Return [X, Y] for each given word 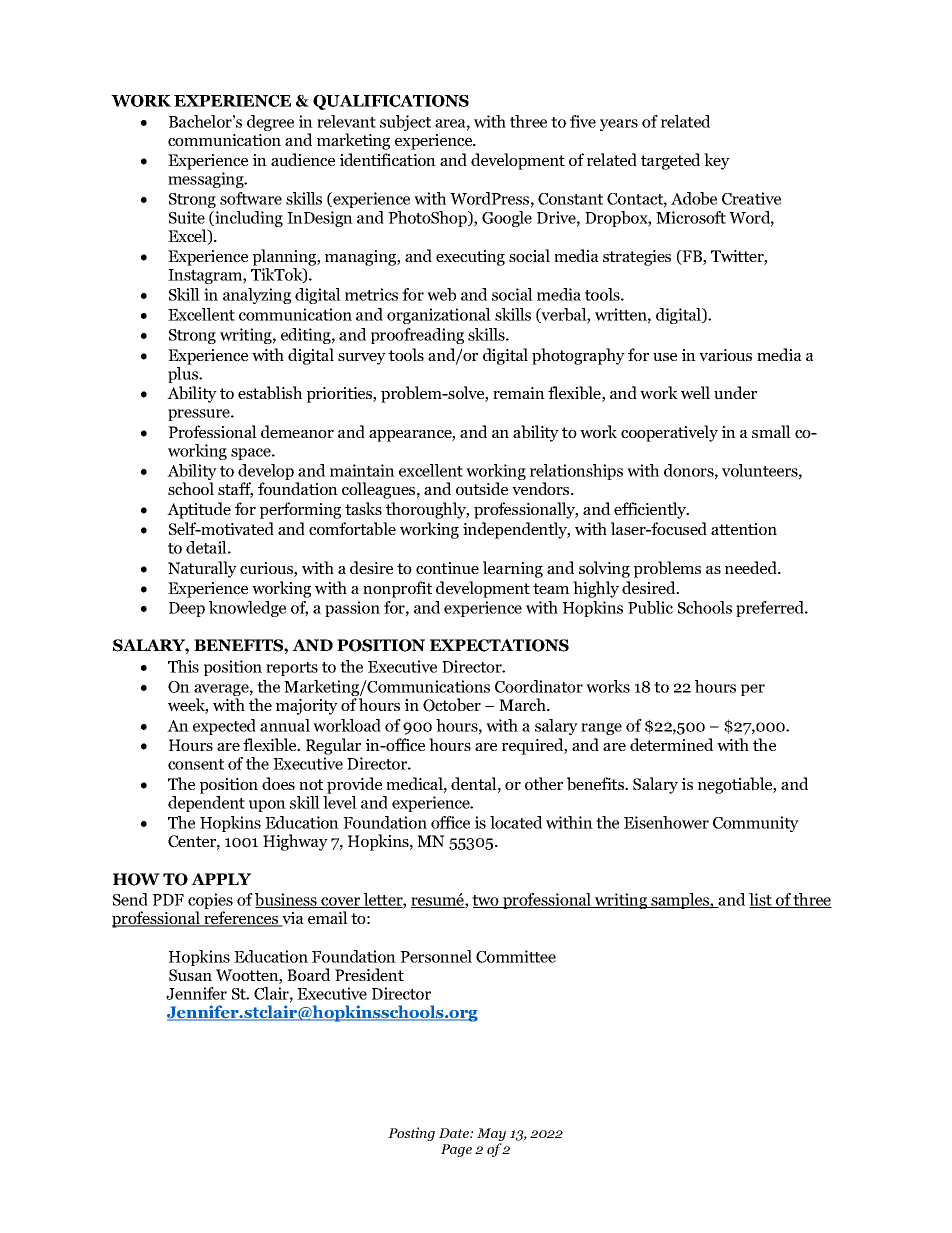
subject [405, 123]
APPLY [221, 879]
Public [650, 607]
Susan [190, 975]
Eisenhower [666, 822]
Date [455, 1133]
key [717, 161]
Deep [187, 609]
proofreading [417, 336]
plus [184, 375]
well [695, 392]
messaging [207, 180]
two [486, 901]
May [491, 1136]
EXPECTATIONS [499, 645]
